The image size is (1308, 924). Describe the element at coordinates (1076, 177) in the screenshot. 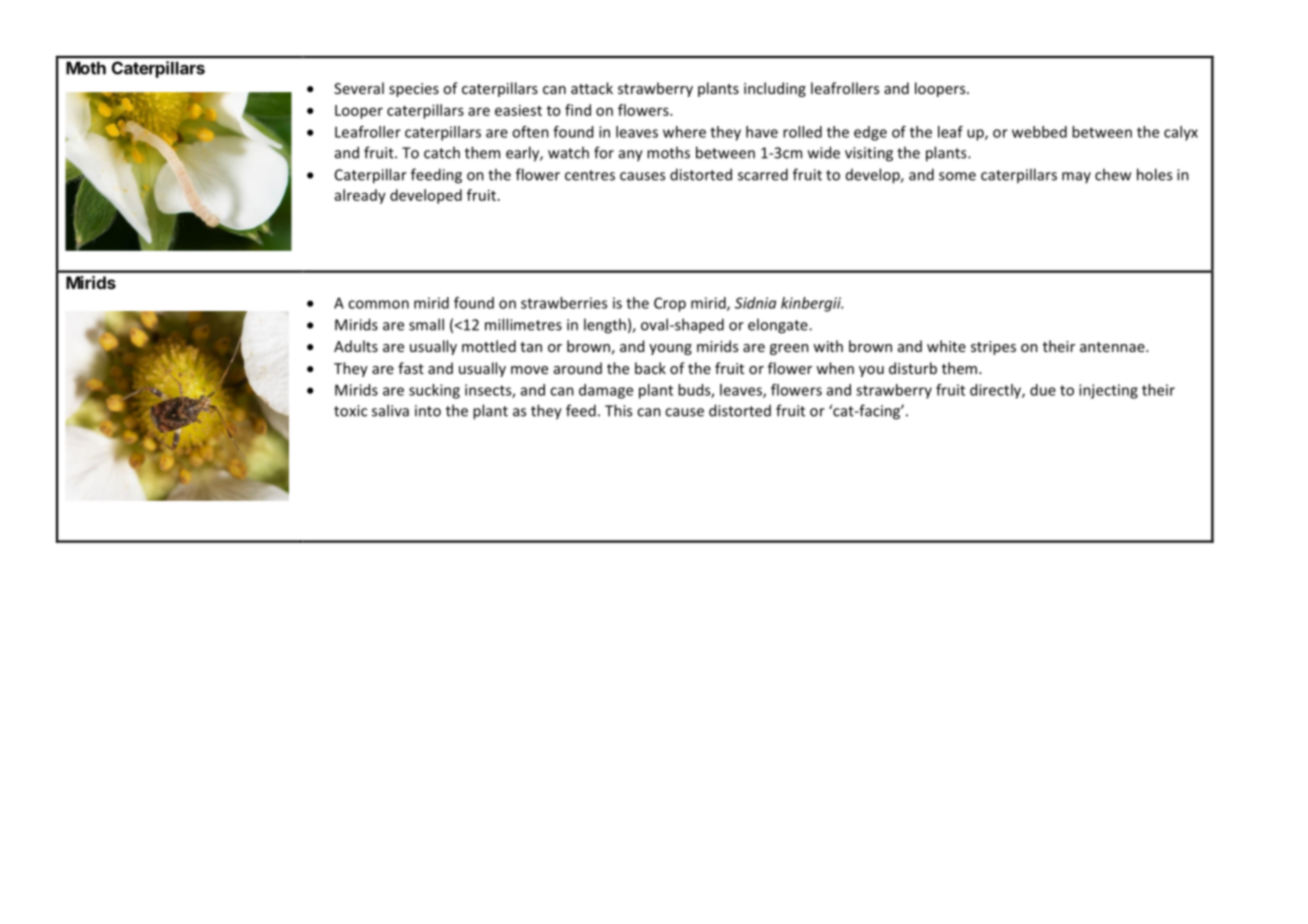

I see `may` at that location.
